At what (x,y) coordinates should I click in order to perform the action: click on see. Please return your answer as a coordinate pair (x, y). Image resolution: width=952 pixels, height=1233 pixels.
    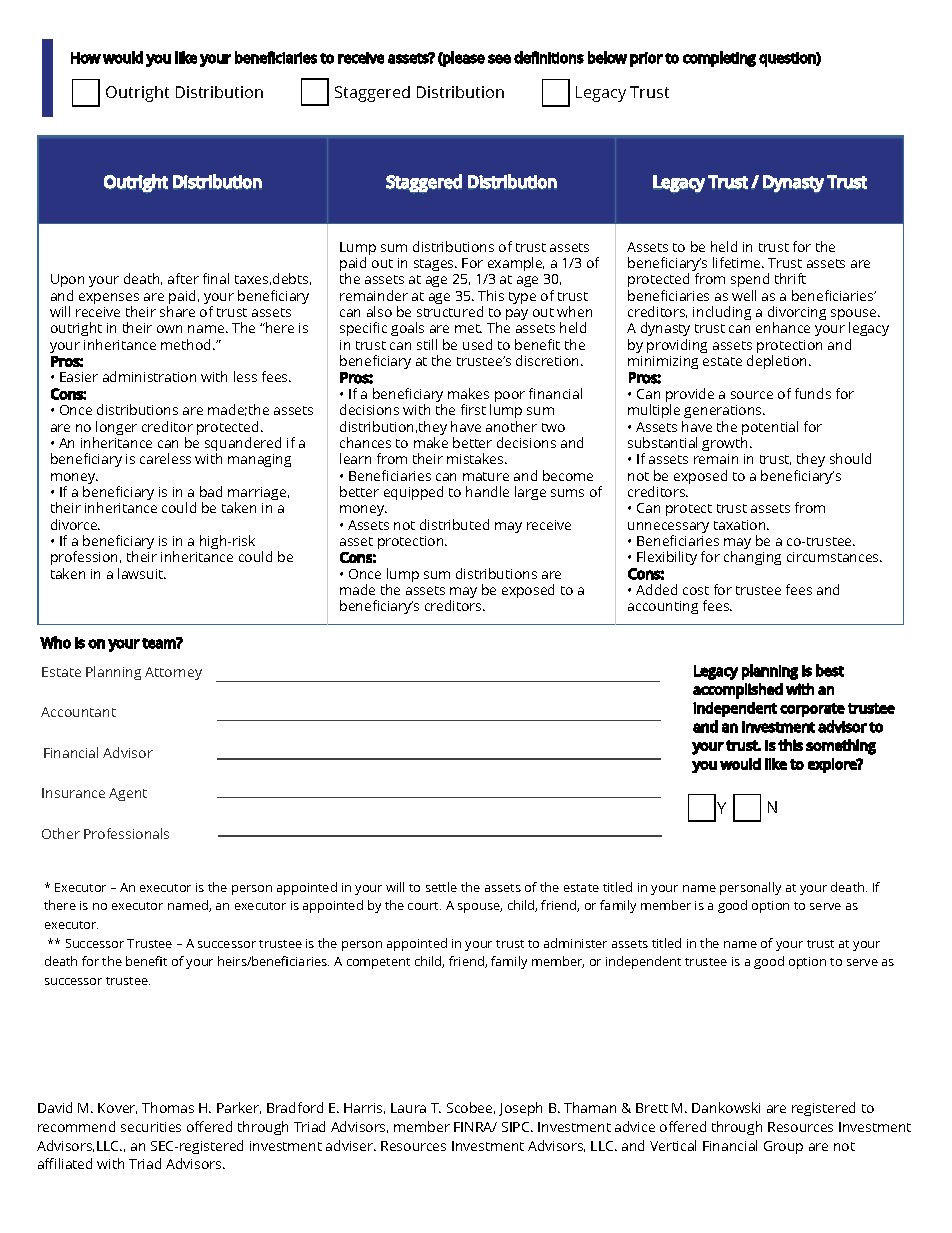
    Looking at the image, I should click on (499, 59).
